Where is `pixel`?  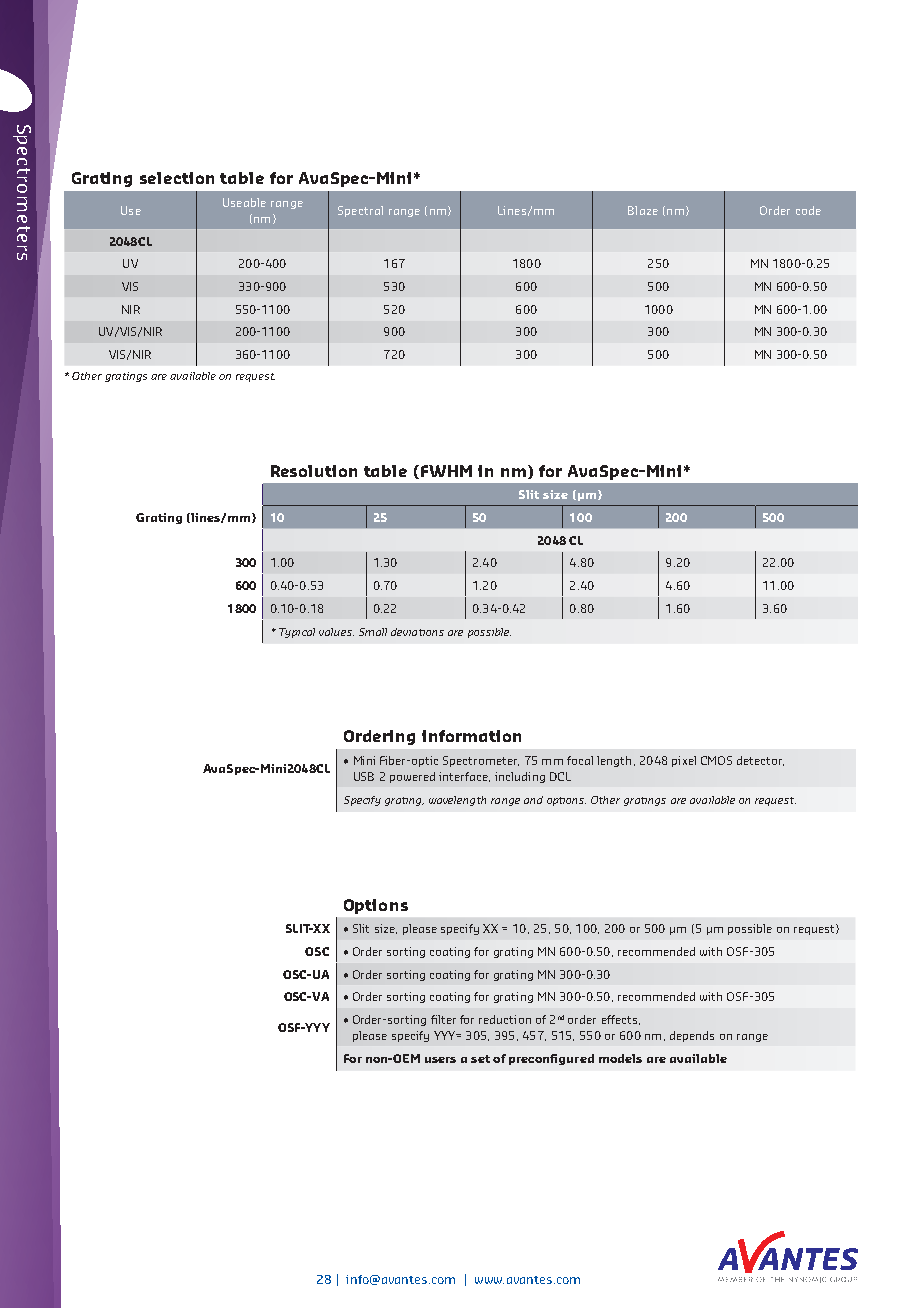 pixel is located at coordinates (684, 761).
